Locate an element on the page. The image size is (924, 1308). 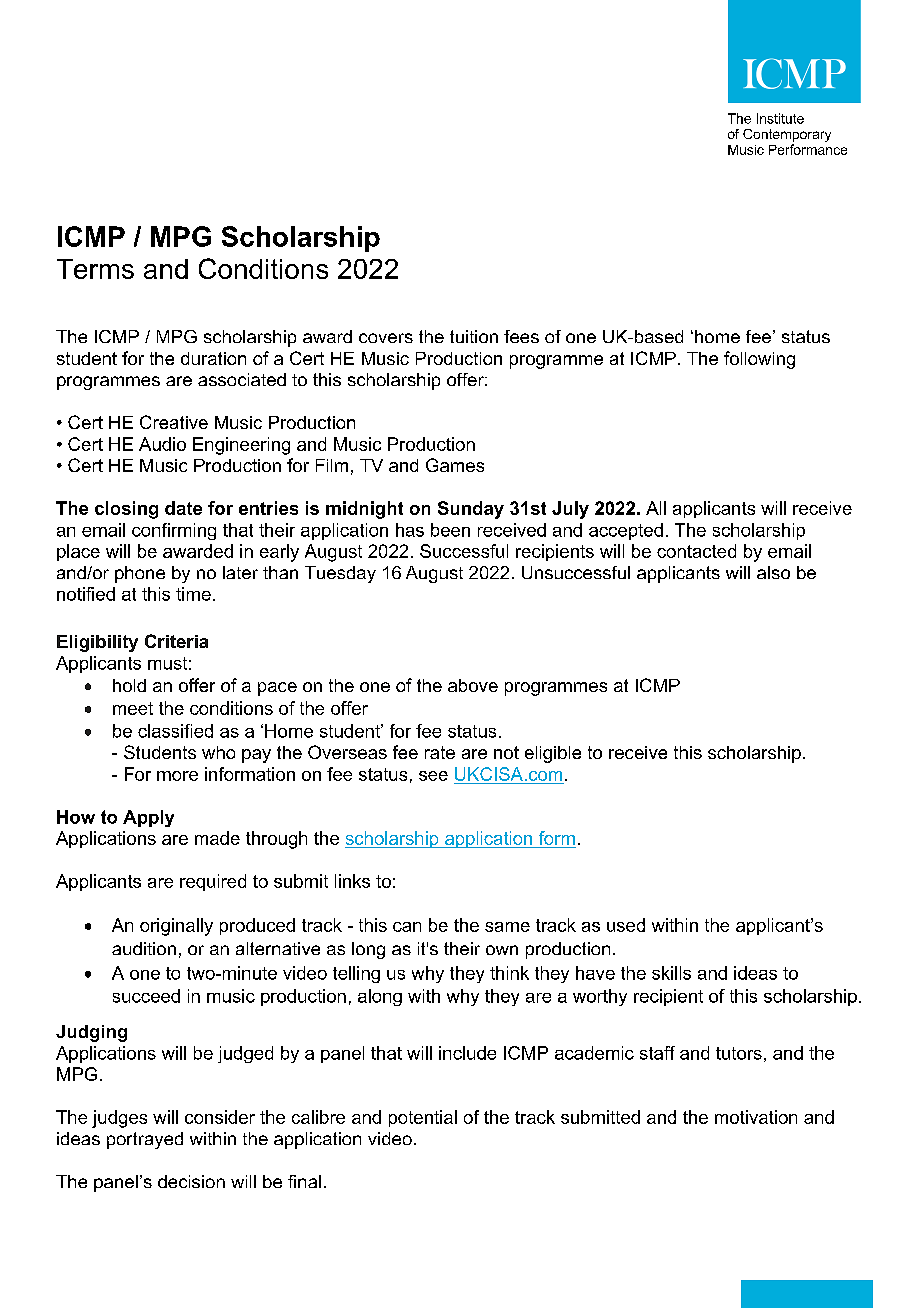
contacted is located at coordinates (696, 551).
